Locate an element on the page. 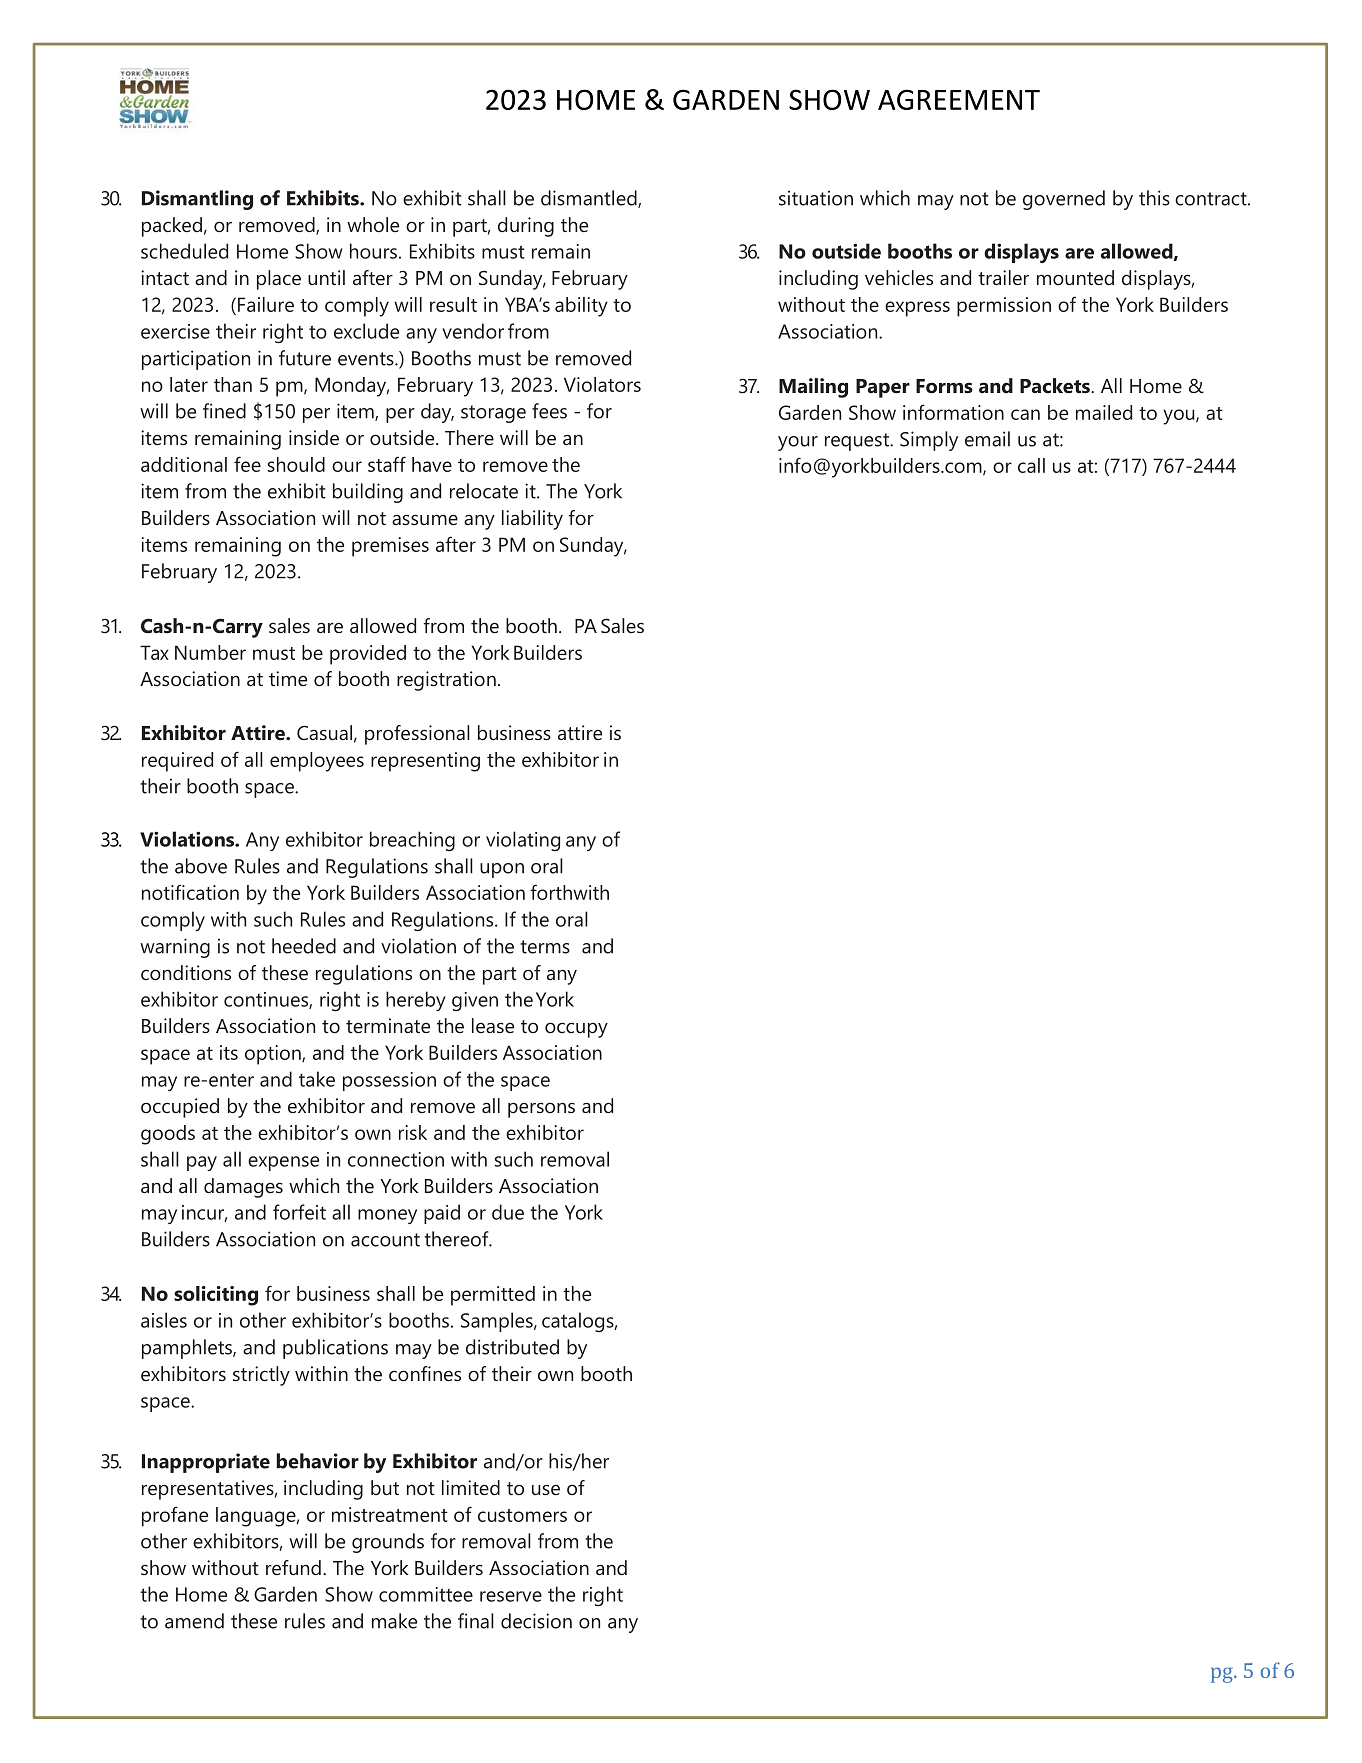 The image size is (1362, 1763). distributed is located at coordinates (512, 1347).
